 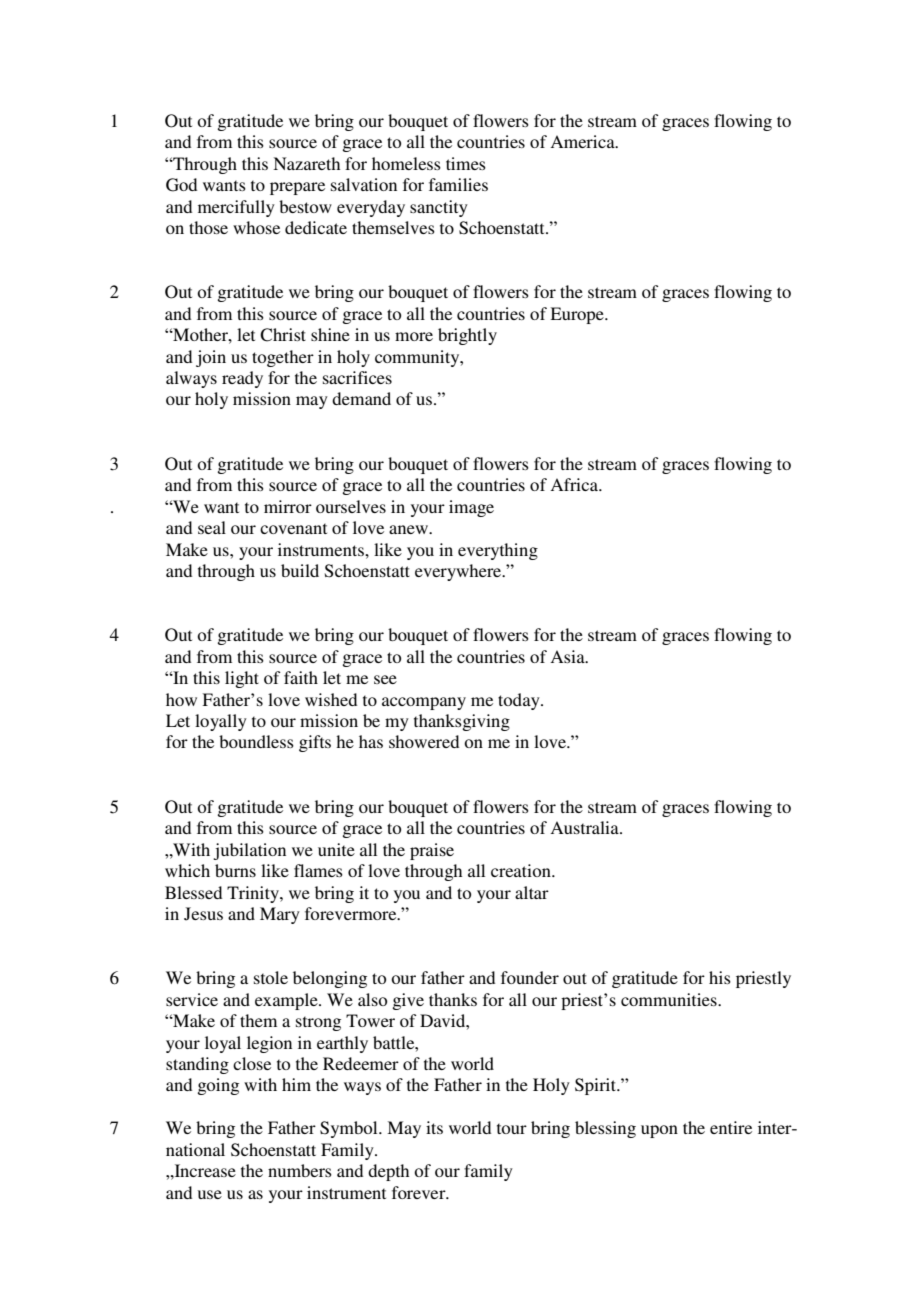 What do you see at coordinates (583, 141) in the page?
I see `America` at bounding box center [583, 141].
